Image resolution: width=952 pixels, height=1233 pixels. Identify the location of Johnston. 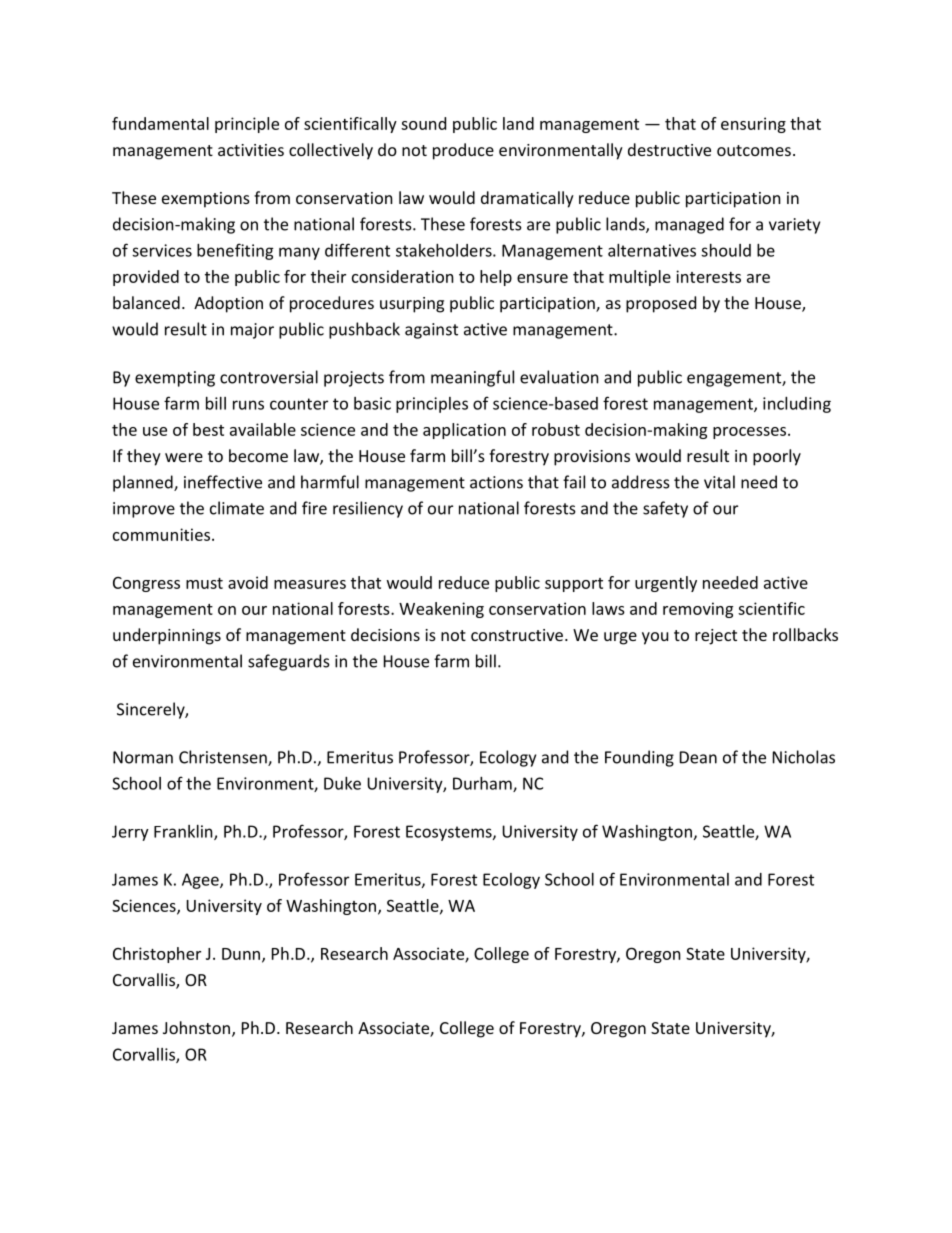
(196, 1027).
